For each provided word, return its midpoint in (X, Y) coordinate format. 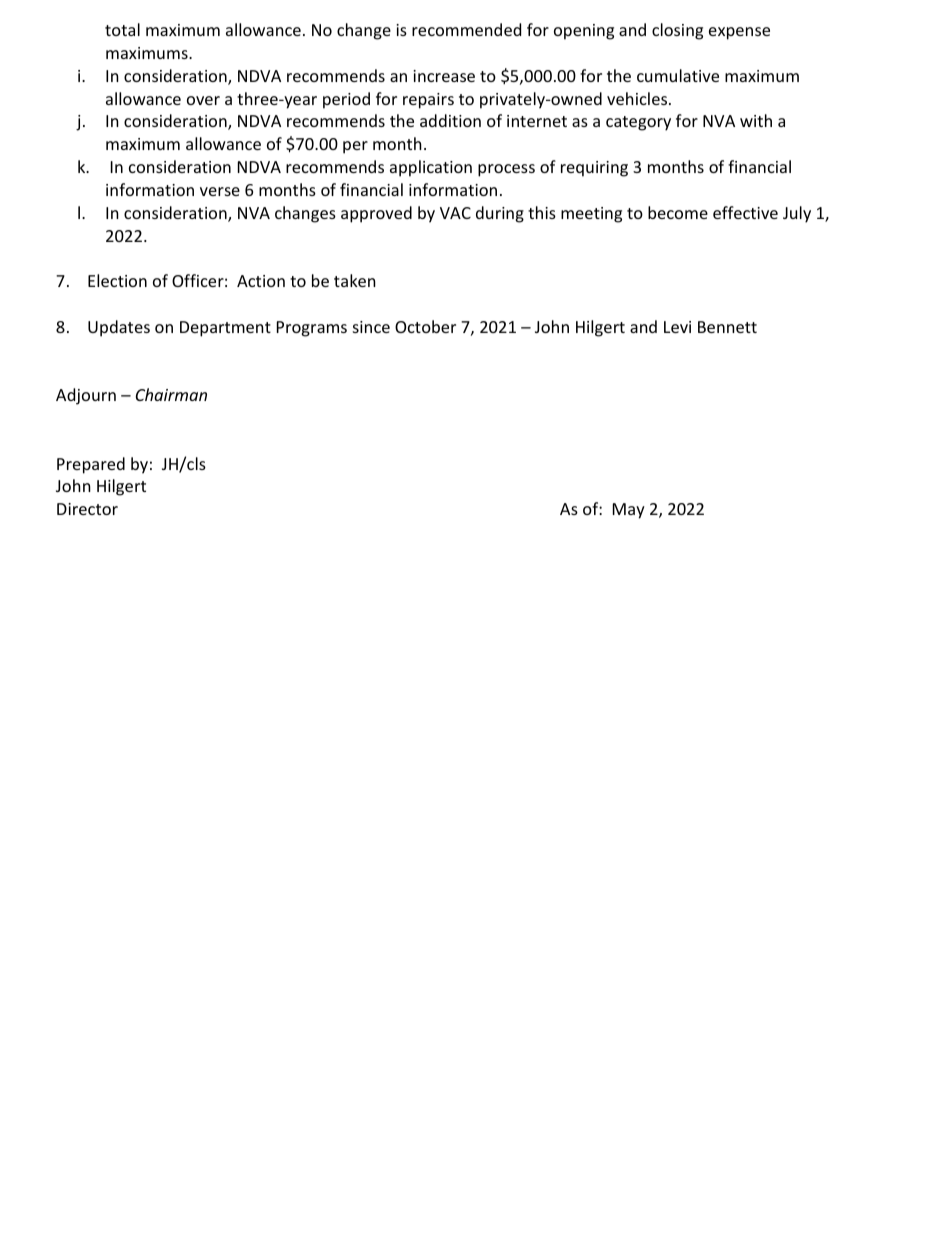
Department (225, 329)
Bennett (727, 327)
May (629, 511)
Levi (677, 327)
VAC (455, 213)
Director (87, 509)
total (122, 29)
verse (220, 191)
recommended (466, 29)
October (425, 326)
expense (739, 33)
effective (745, 212)
